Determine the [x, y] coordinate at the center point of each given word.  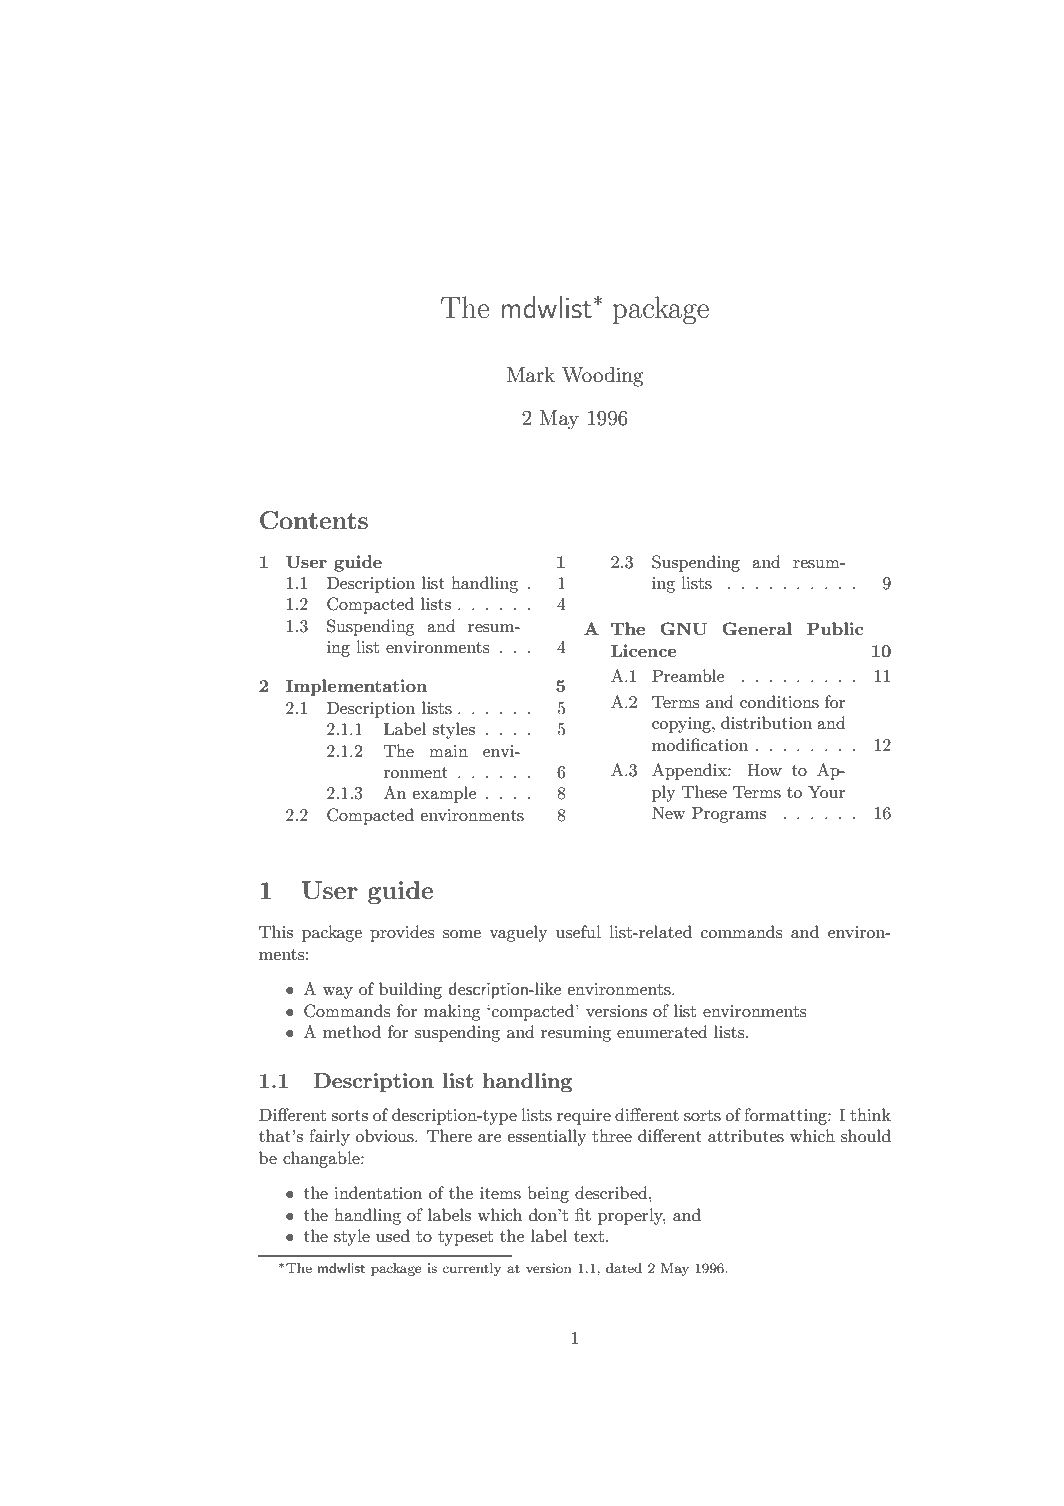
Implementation [356, 687]
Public [835, 628]
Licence [644, 650]
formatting [786, 1116]
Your [826, 791]
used [393, 1235]
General [757, 628]
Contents [314, 520]
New [668, 812]
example [444, 794]
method [352, 1031]
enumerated [662, 1031]
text [589, 1236]
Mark [531, 374]
